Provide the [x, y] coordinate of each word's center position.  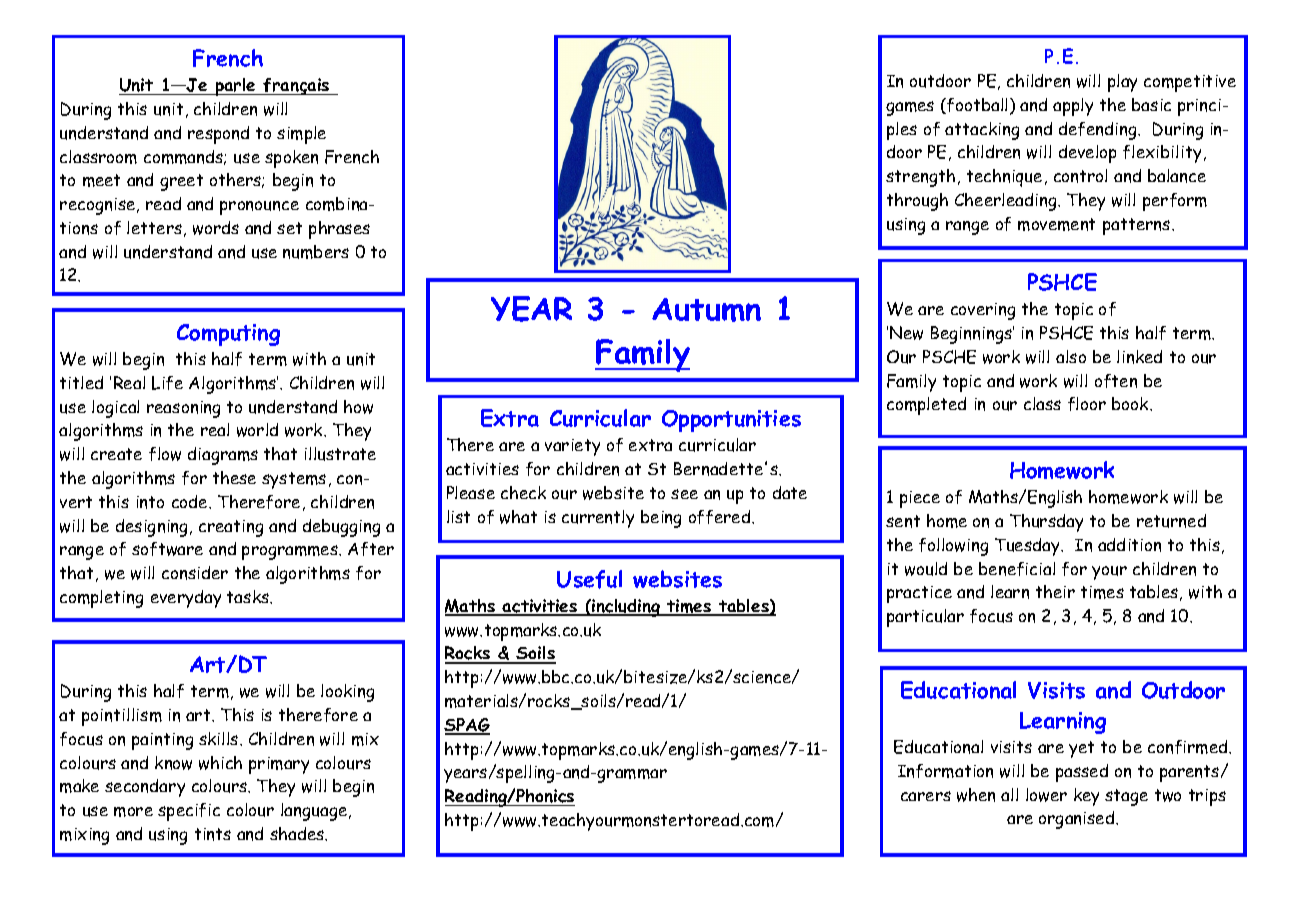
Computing [228, 335]
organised [1078, 820]
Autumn [706, 310]
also [1071, 356]
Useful [589, 579]
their [1055, 591]
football [978, 106]
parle [235, 87]
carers [926, 796]
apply [1073, 107]
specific [189, 812]
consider [195, 573]
